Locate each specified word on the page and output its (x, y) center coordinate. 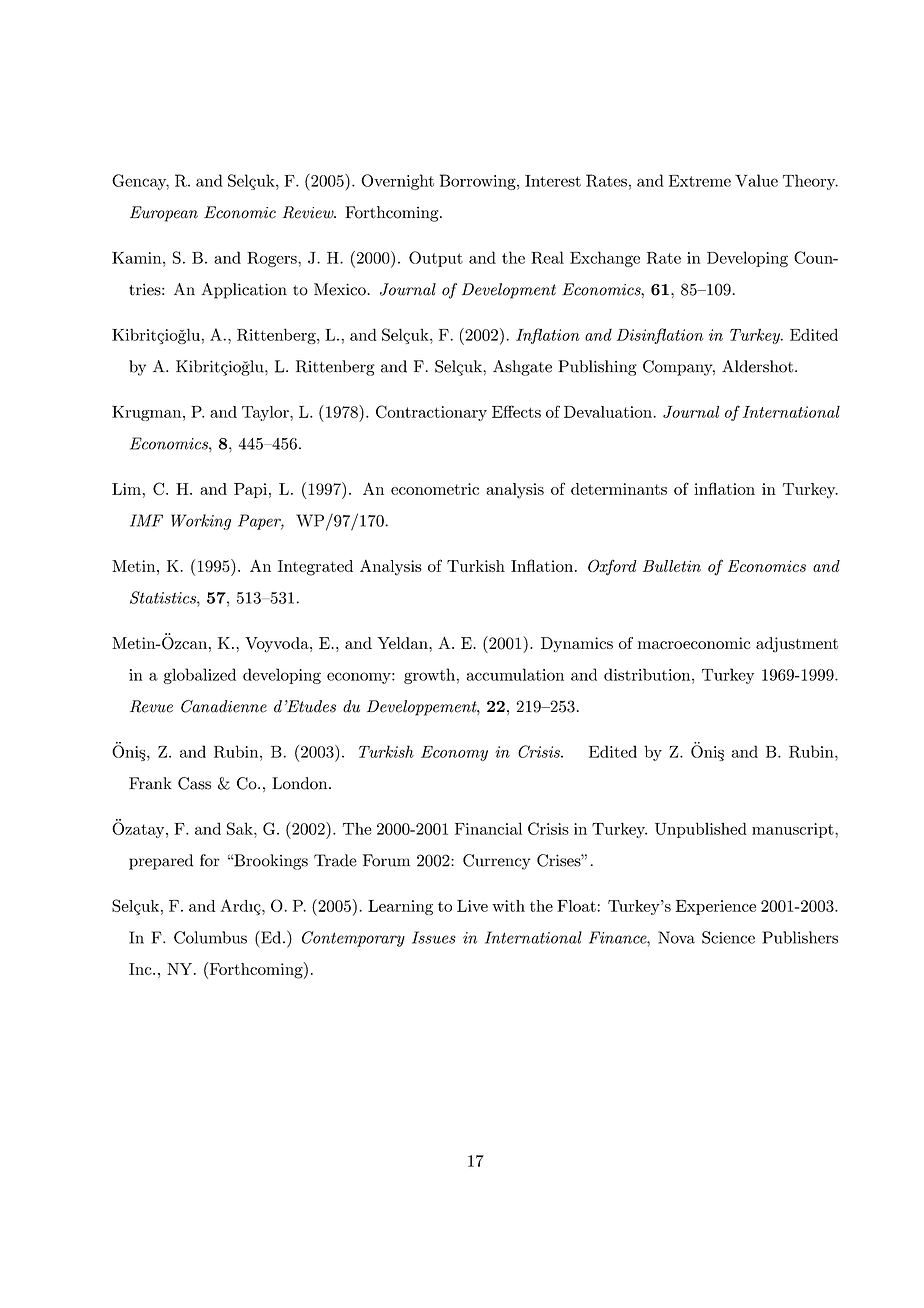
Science (728, 937)
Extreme (700, 181)
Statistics (164, 597)
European (164, 214)
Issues (434, 937)
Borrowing (478, 182)
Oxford (612, 567)
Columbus (210, 937)
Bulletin (672, 566)
